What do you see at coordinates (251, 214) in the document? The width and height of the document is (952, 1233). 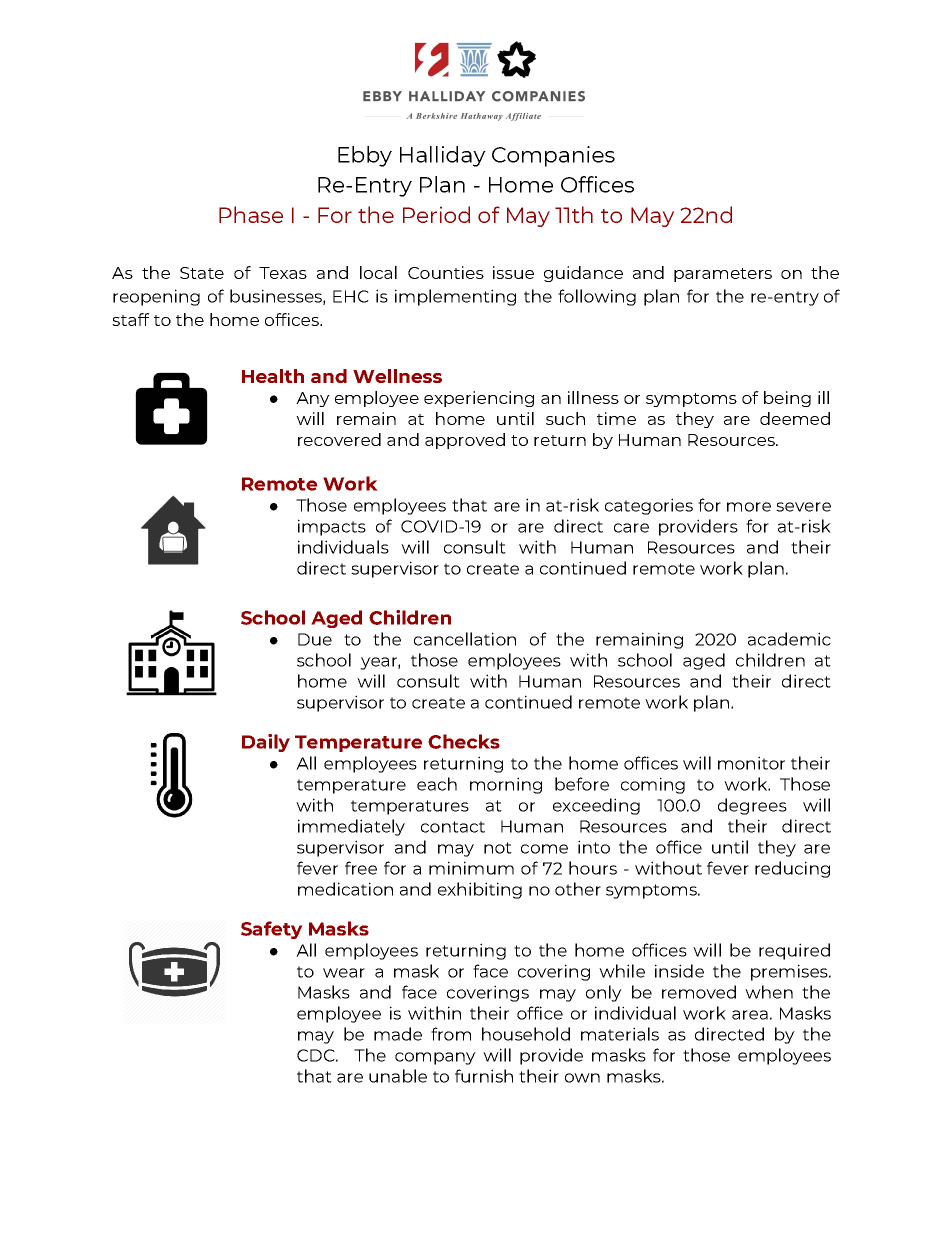 I see `Phase` at bounding box center [251, 214].
